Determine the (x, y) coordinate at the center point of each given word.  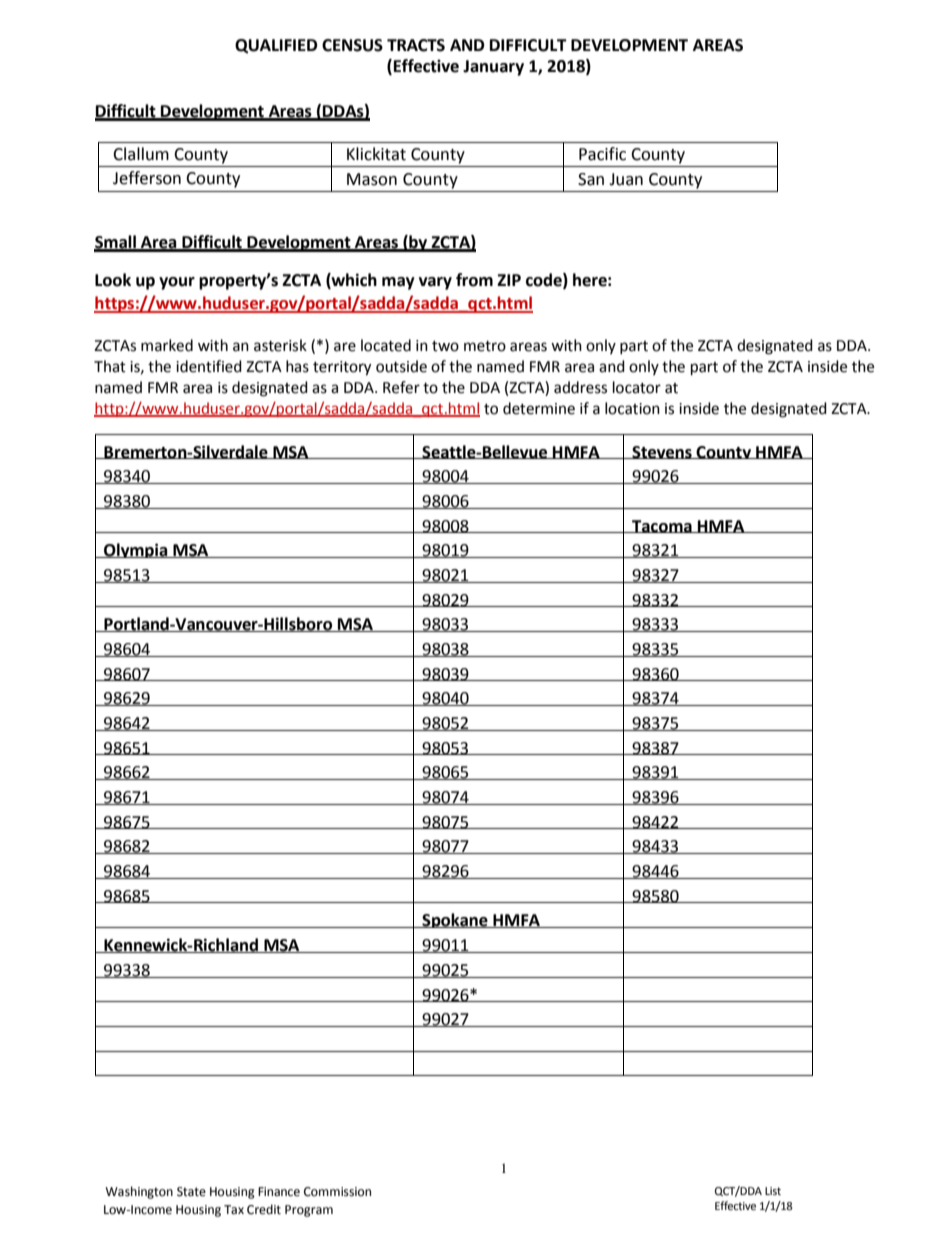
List (773, 1191)
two (445, 346)
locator (637, 387)
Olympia (136, 550)
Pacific (602, 154)
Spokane (455, 920)
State (191, 1192)
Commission (337, 1192)
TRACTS (416, 45)
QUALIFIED (276, 46)
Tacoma (662, 526)
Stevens (662, 452)
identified (209, 366)
